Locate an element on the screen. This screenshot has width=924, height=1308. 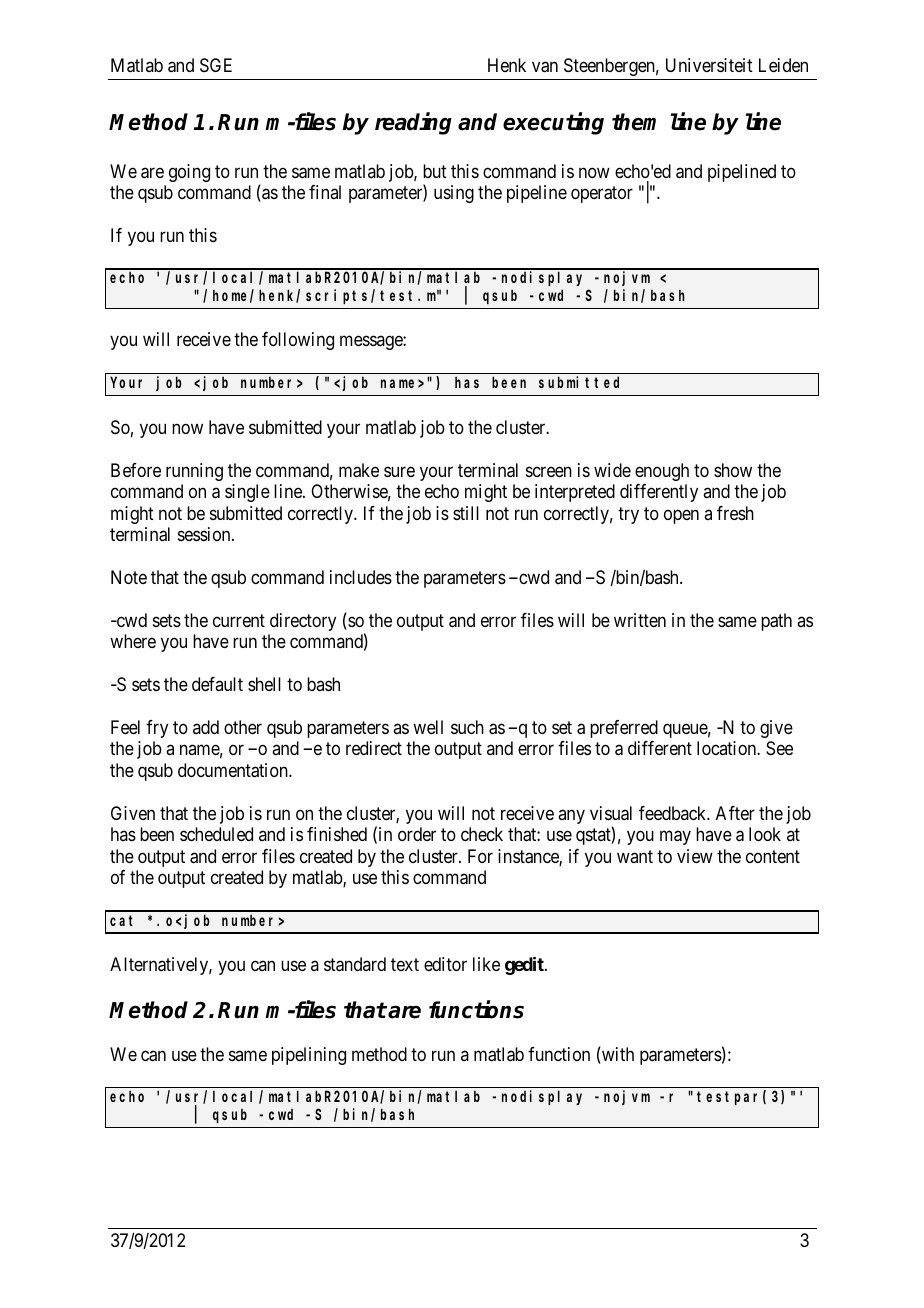
Universiteit is located at coordinates (709, 65).
